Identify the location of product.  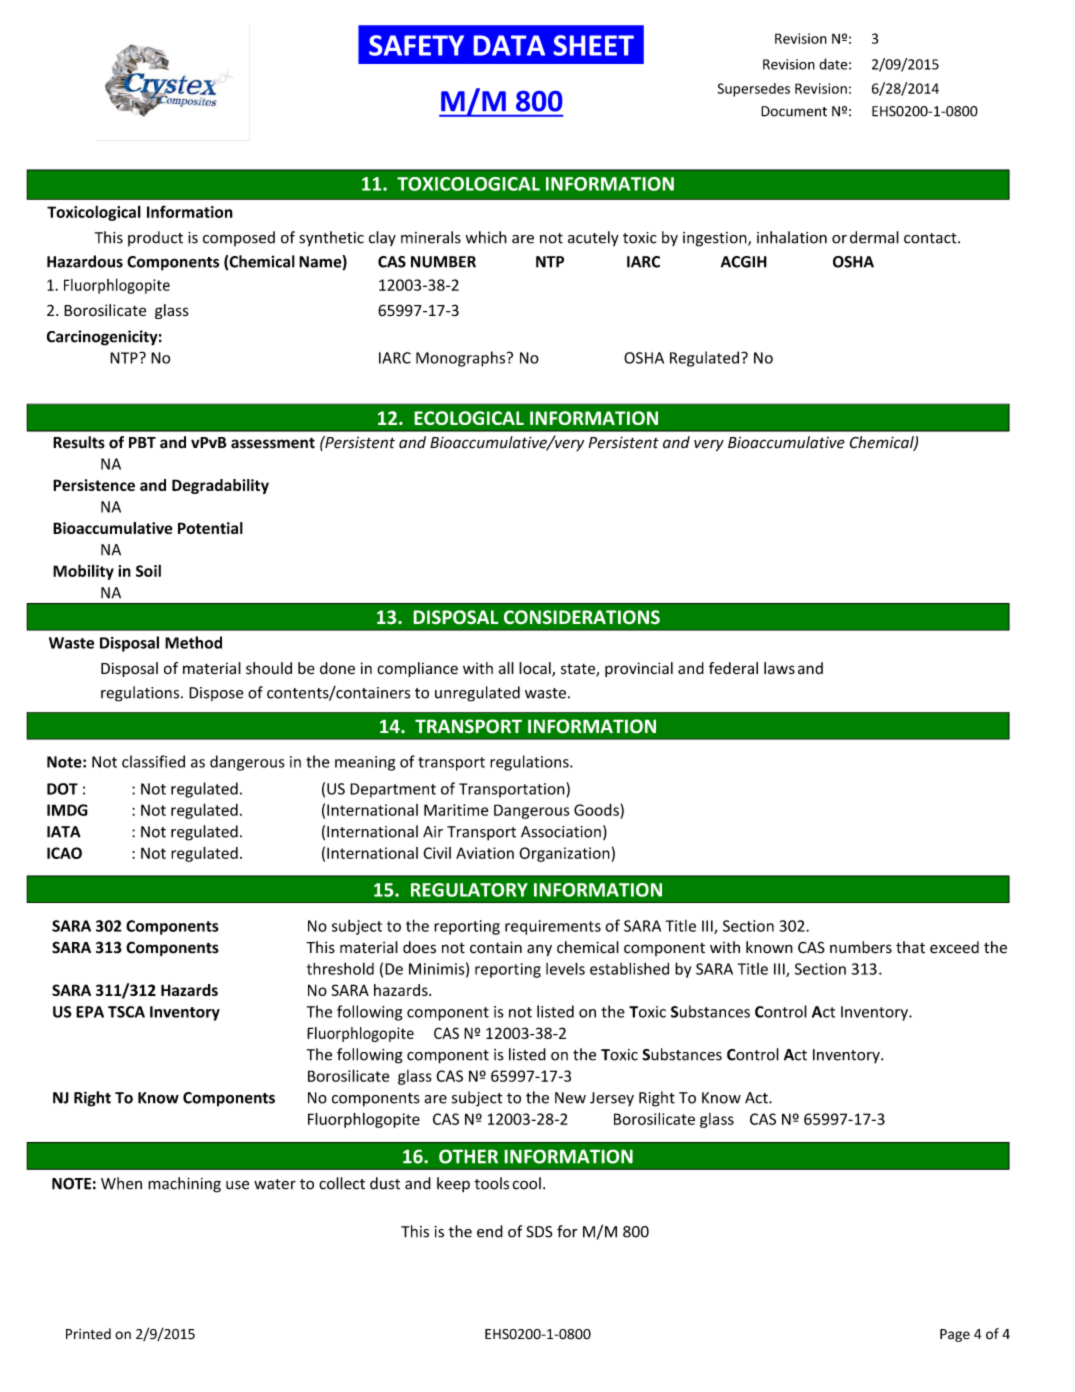
(155, 238).
